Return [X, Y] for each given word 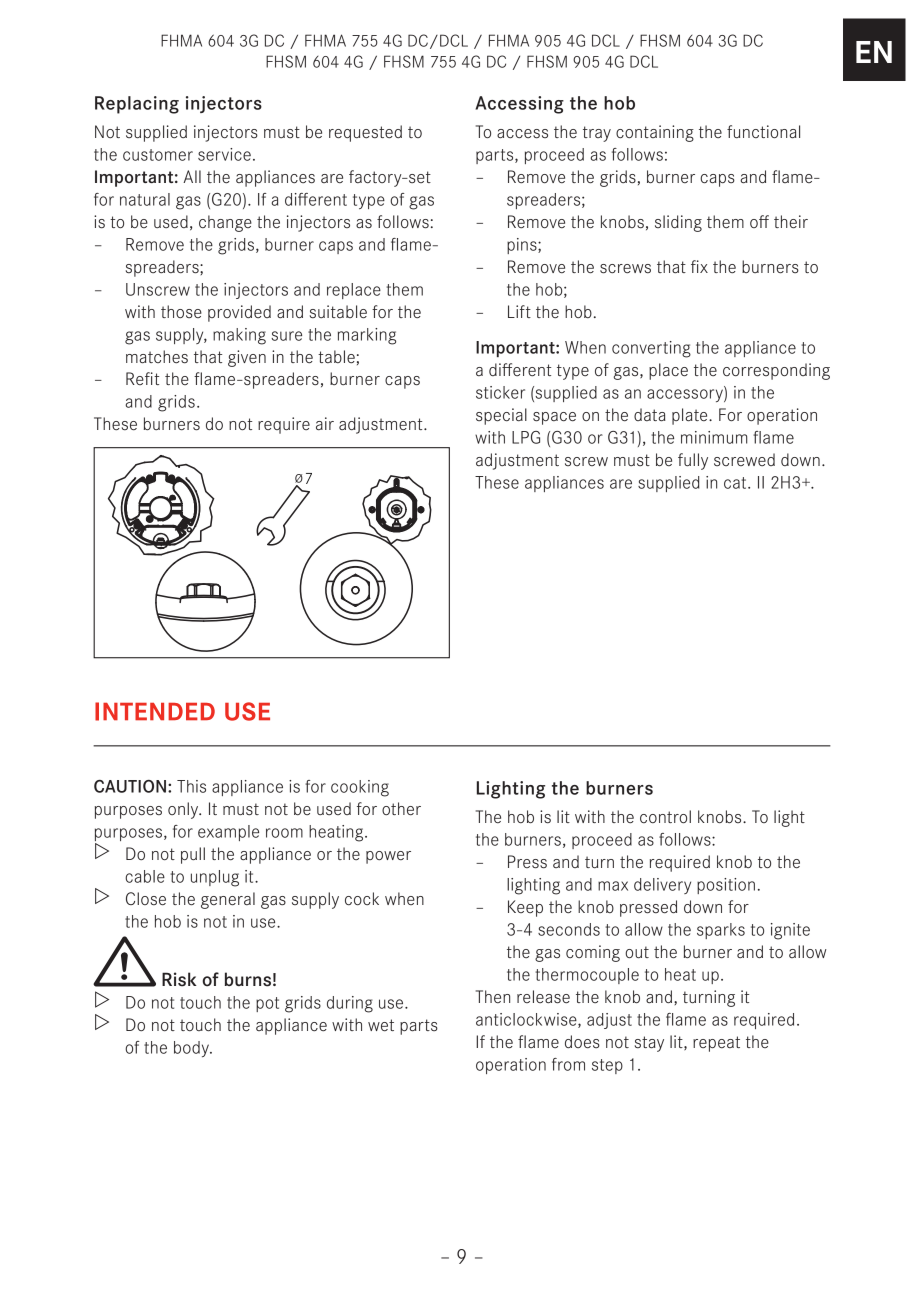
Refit [142, 378]
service [224, 154]
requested [365, 133]
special [501, 416]
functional [763, 132]
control [665, 816]
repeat [716, 1044]
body [192, 1049]
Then [493, 996]
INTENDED [155, 711]
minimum [714, 437]
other [401, 809]
